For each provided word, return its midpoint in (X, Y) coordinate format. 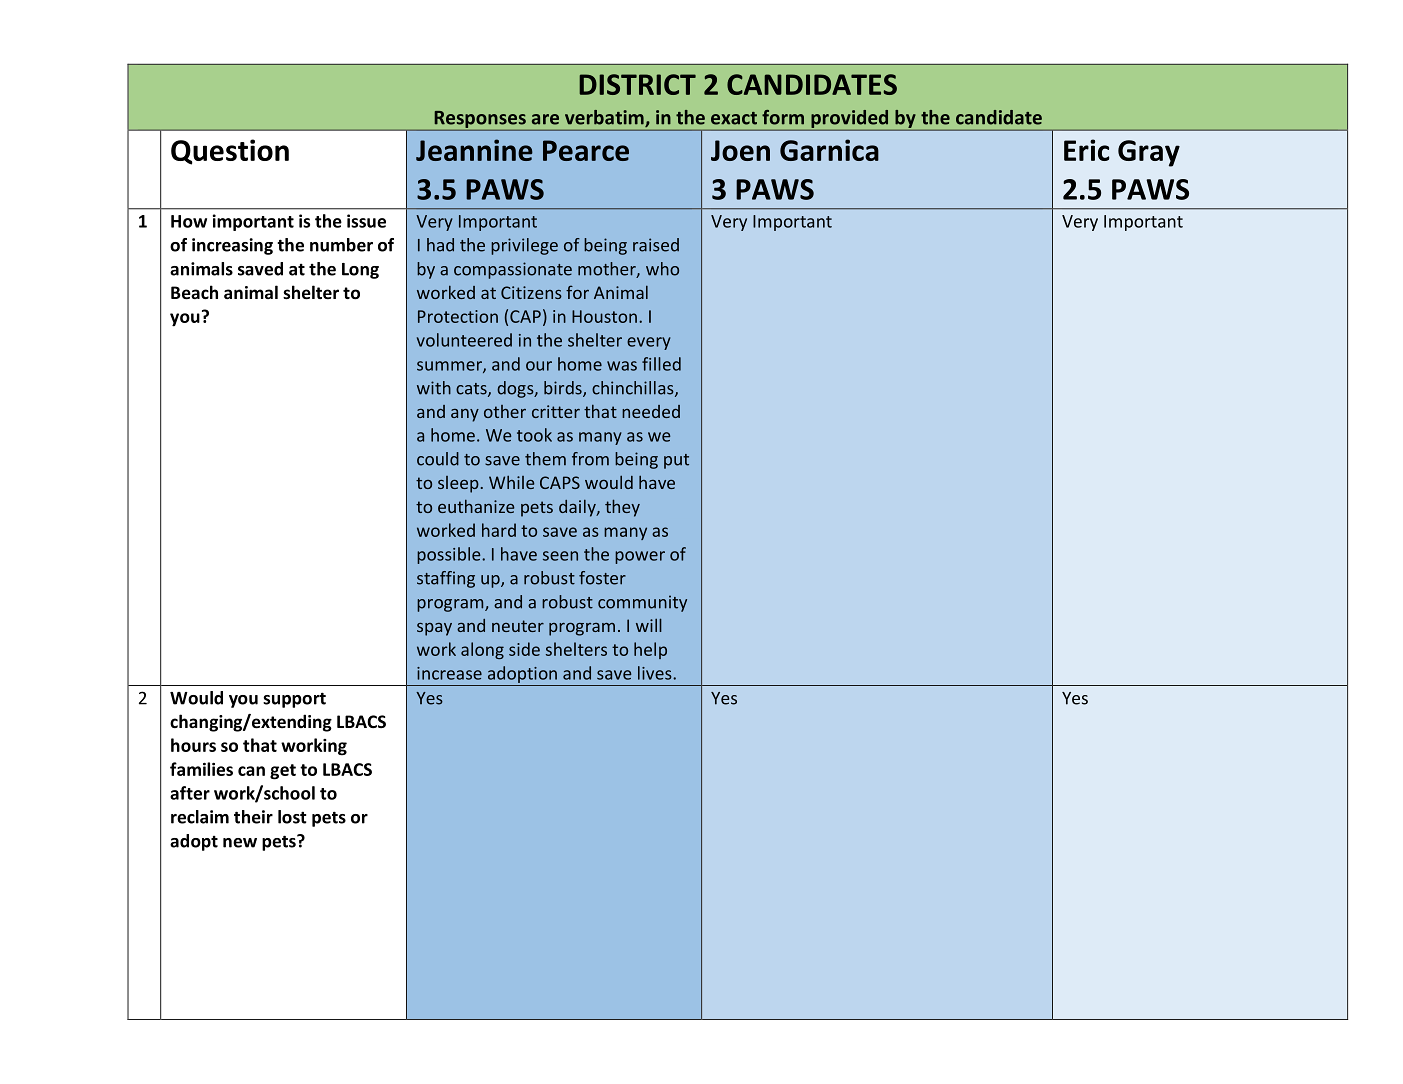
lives (656, 673)
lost (292, 817)
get (283, 772)
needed (651, 411)
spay (434, 629)
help (650, 650)
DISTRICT (637, 84)
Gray (1149, 153)
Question (230, 152)
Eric (1086, 150)
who (662, 269)
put (676, 461)
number (341, 245)
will (649, 625)
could (438, 459)
